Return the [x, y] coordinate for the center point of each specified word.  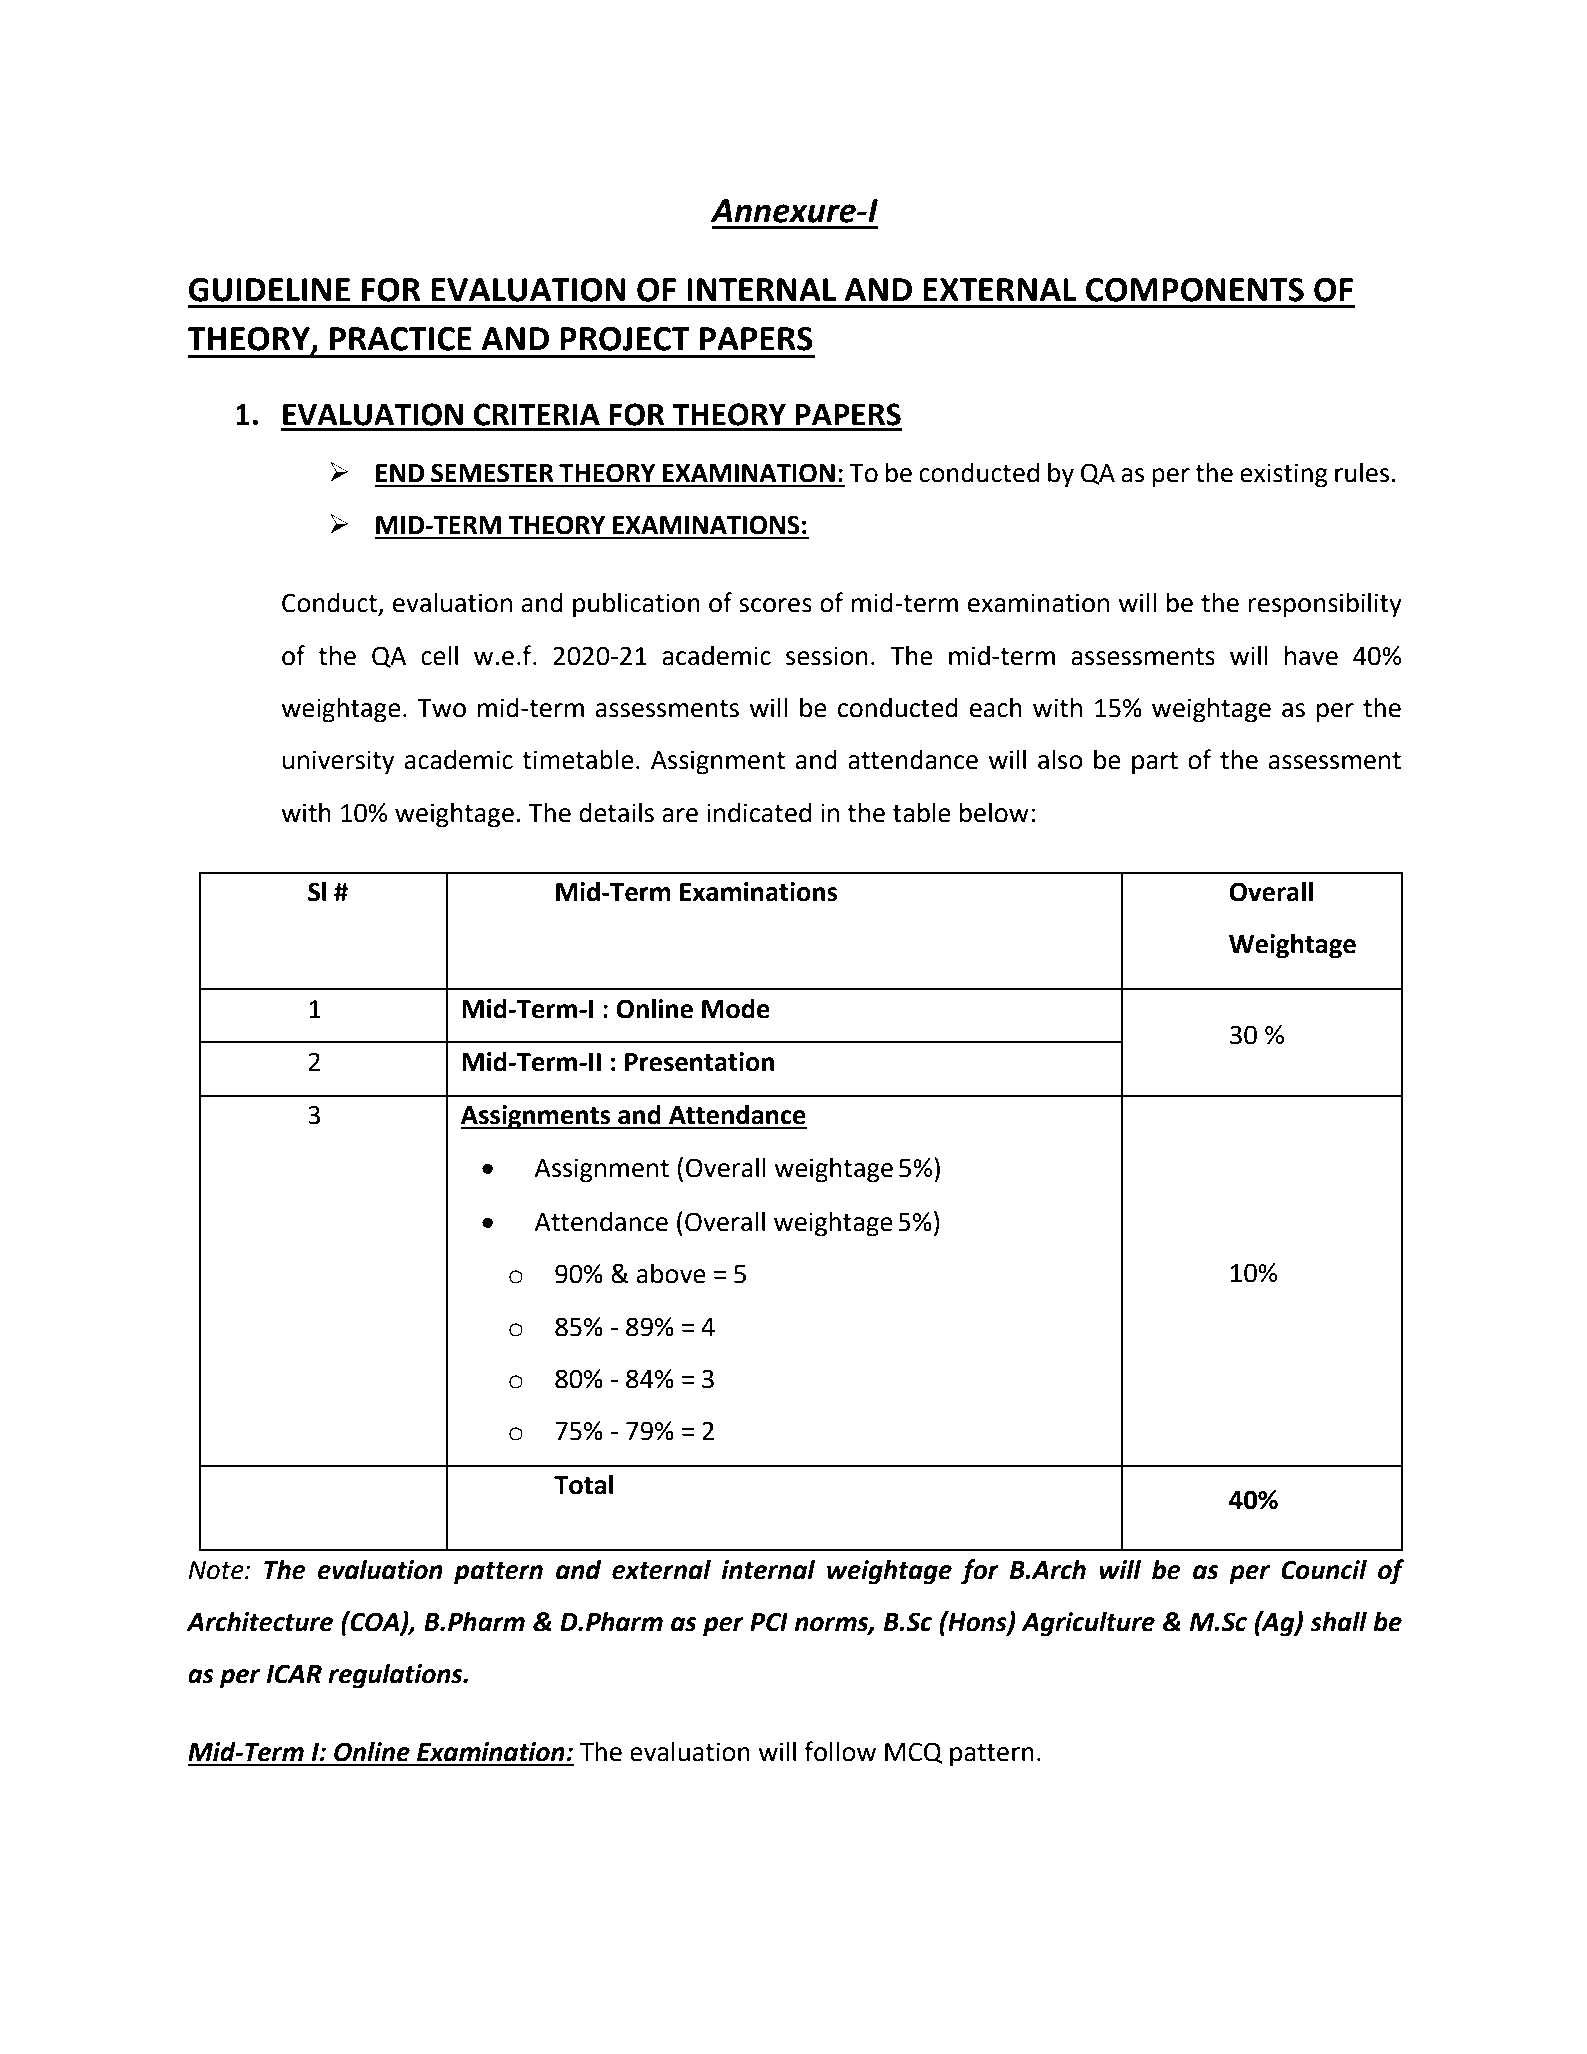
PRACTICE [401, 339]
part [1155, 763]
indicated [759, 812]
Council [1324, 1569]
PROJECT [625, 339]
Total [583, 1484]
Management [733, 1948]
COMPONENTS [1195, 290]
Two [441, 708]
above [671, 1273]
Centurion [245, 1945]
